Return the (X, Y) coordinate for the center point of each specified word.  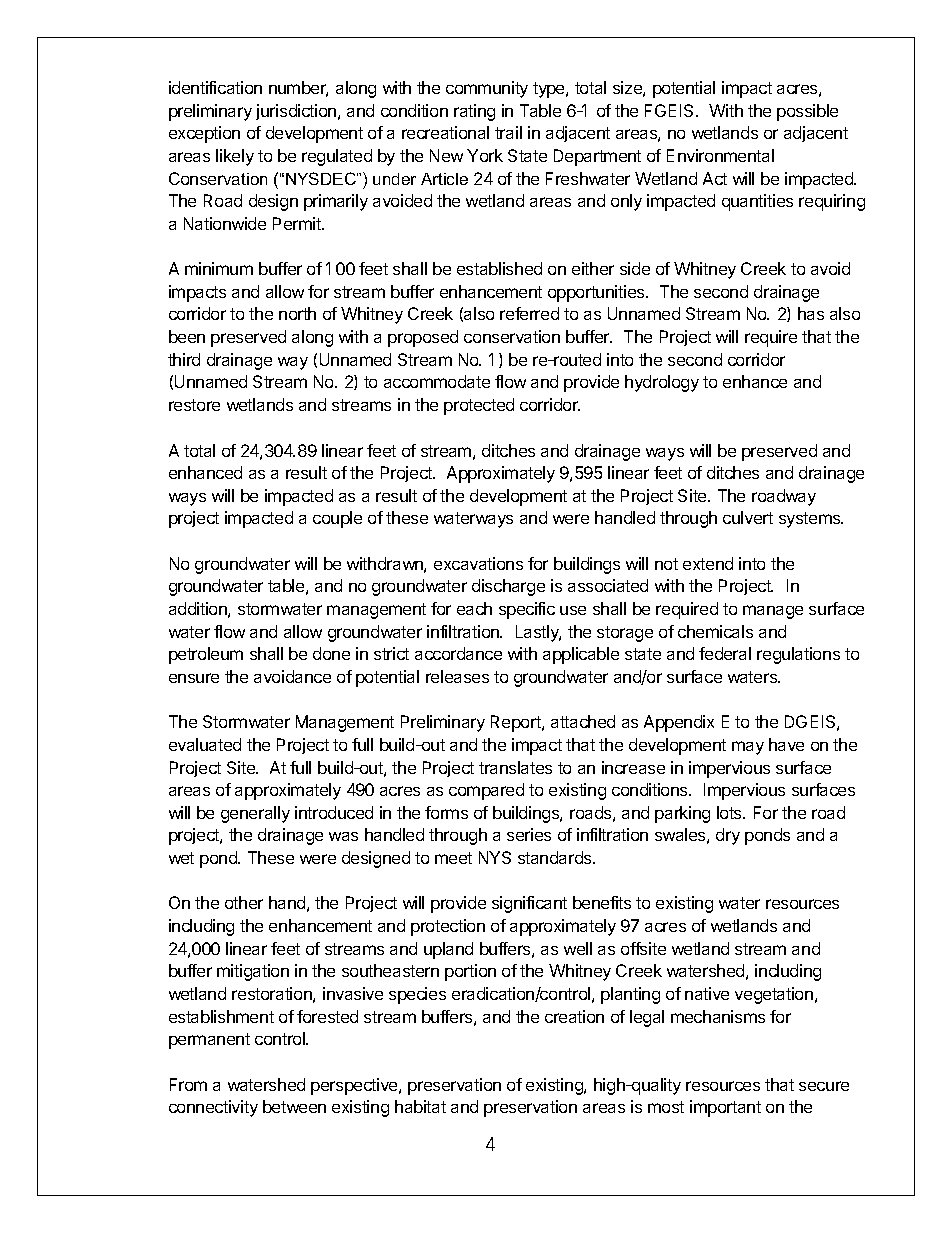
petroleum (206, 655)
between (294, 1106)
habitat (420, 1106)
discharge (508, 587)
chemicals (715, 631)
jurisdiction (297, 112)
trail (508, 132)
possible (807, 112)
